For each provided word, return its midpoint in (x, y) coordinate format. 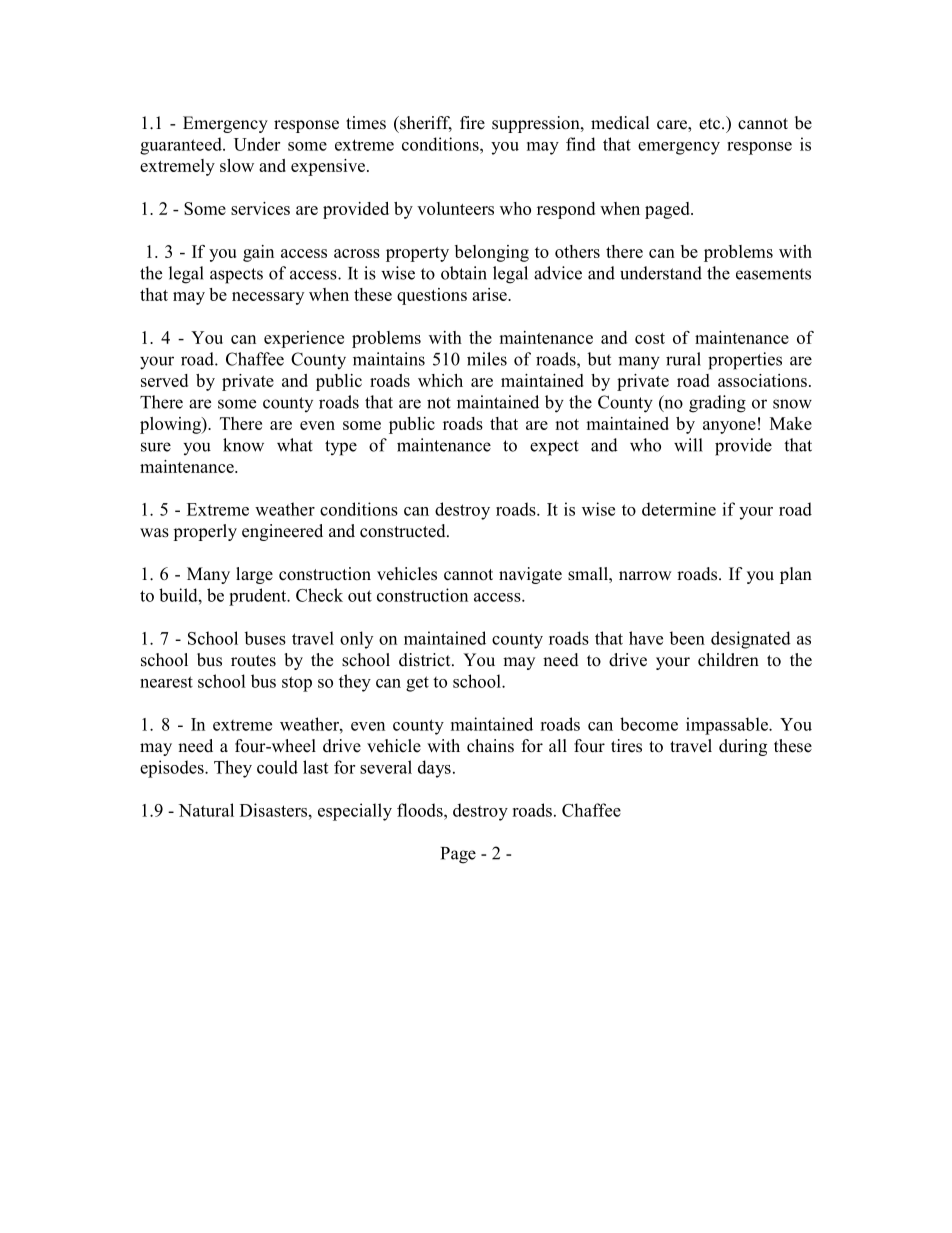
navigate (530, 575)
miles (487, 359)
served (164, 380)
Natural (206, 810)
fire (472, 123)
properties (745, 361)
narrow (645, 576)
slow (237, 165)
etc (711, 124)
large (254, 575)
